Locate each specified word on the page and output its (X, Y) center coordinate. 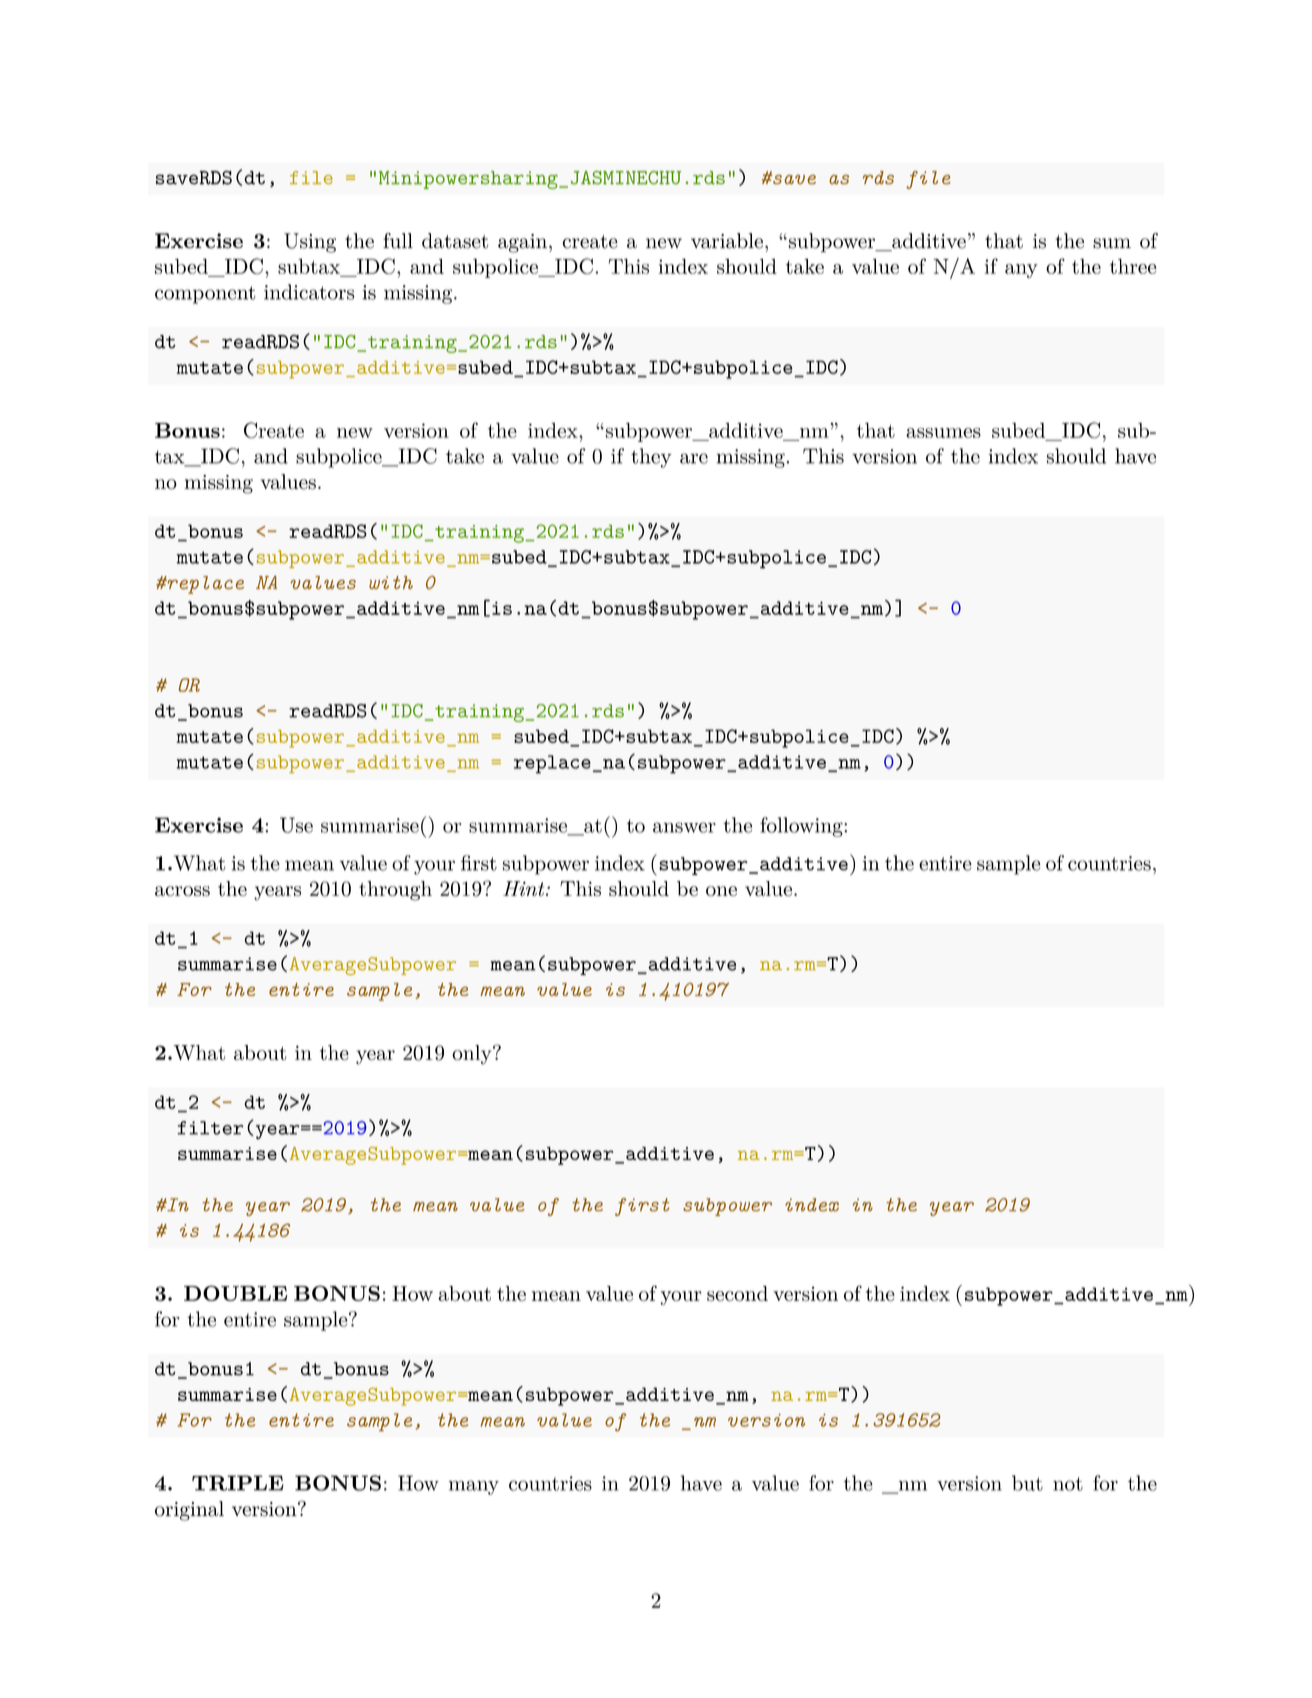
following (802, 827)
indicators (309, 292)
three (1133, 266)
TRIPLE (238, 1483)
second (737, 1293)
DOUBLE (235, 1293)
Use (296, 825)
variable (727, 241)
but (1027, 1483)
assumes (943, 433)
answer (684, 827)
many (474, 1487)
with (391, 582)
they (651, 458)
